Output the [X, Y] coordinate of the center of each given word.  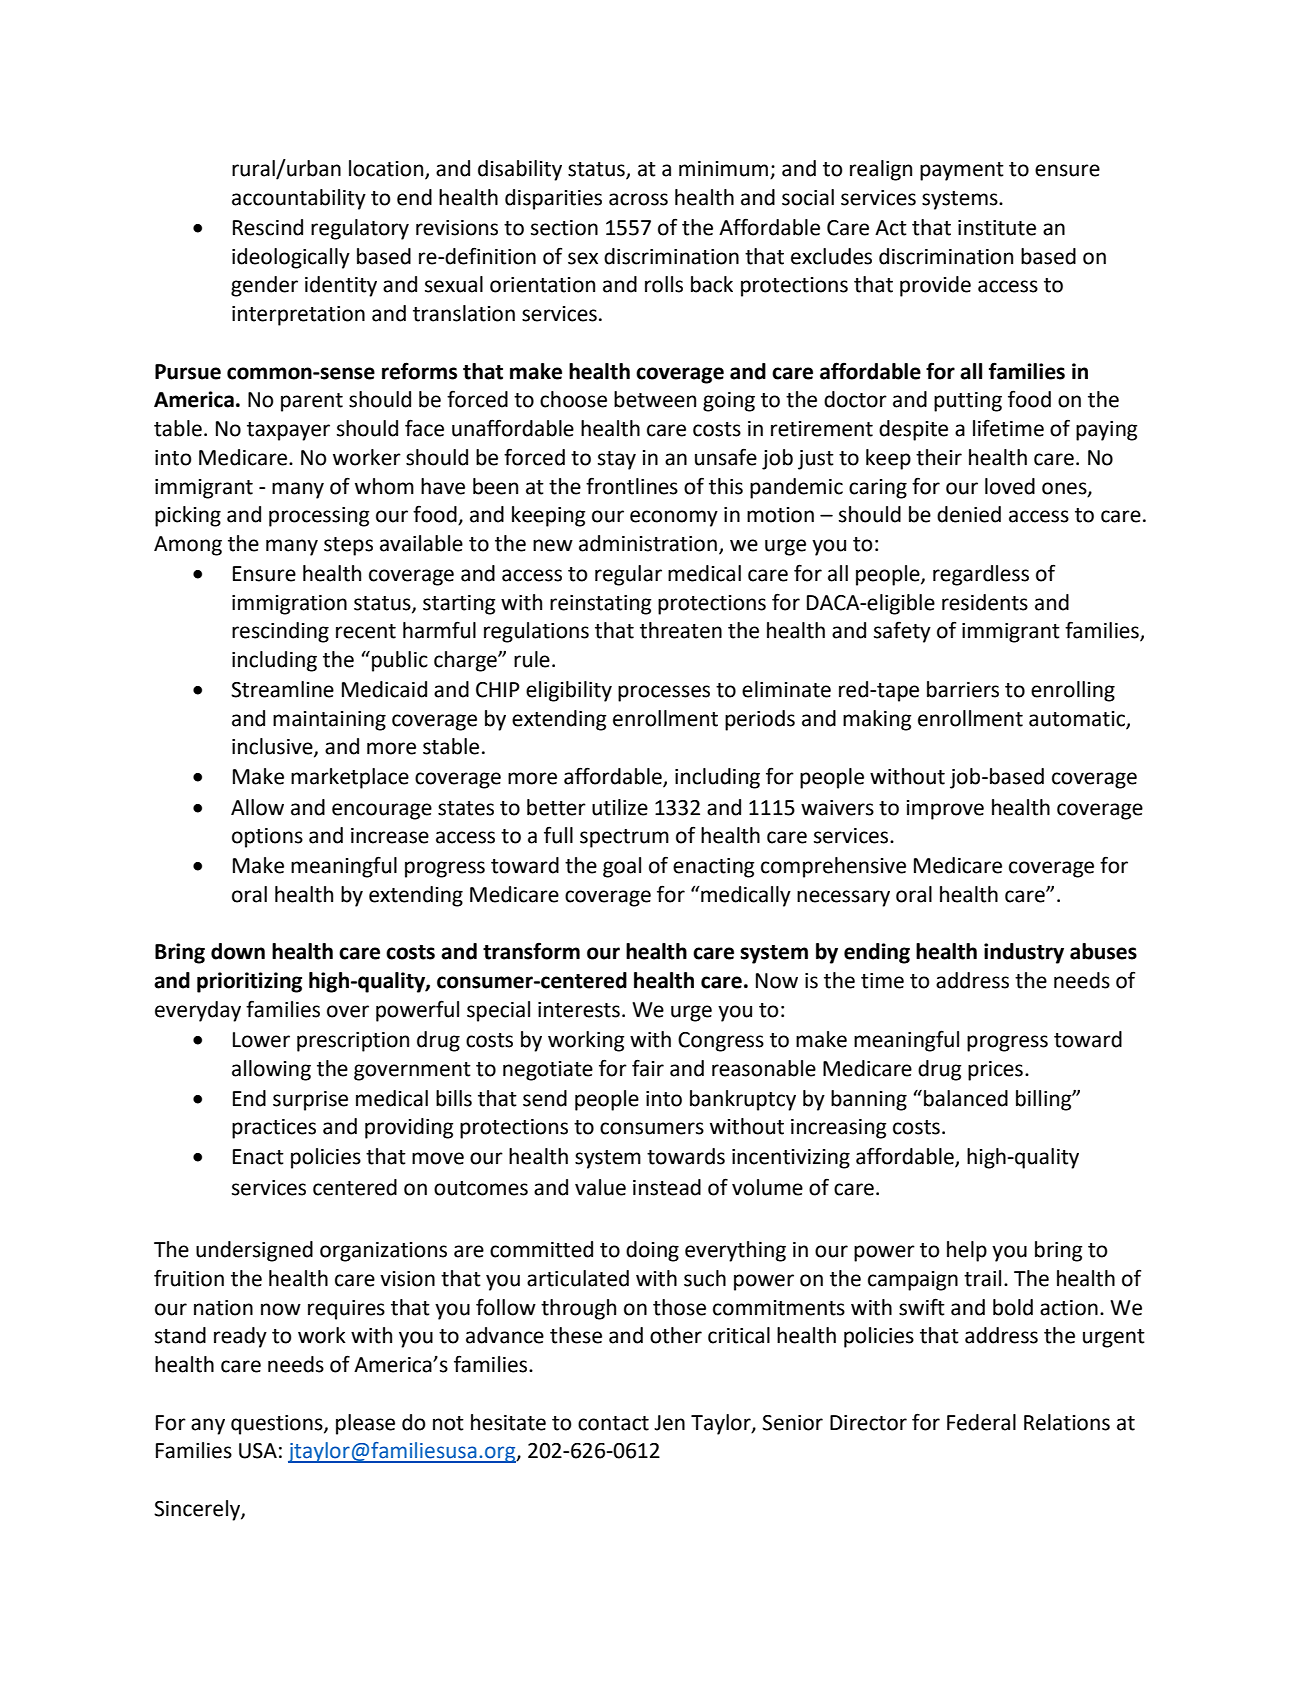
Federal [981, 1422]
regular [628, 575]
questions [278, 1425]
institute [997, 228]
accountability [299, 199]
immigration [289, 605]
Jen [669, 1423]
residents [985, 602]
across [638, 199]
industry [1024, 953]
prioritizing [249, 982]
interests [579, 1010]
